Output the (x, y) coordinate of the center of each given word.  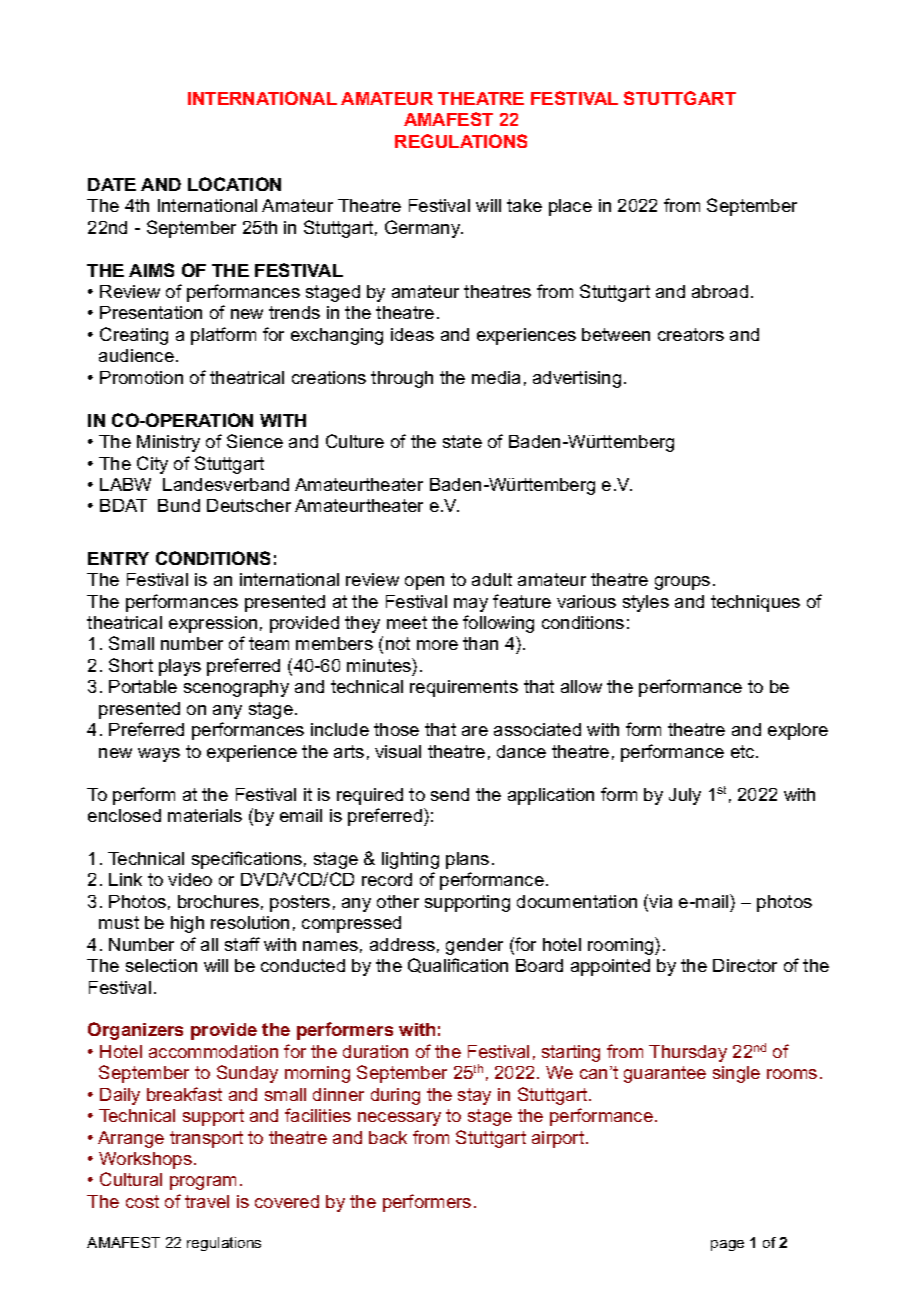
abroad (720, 291)
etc (744, 751)
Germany (424, 229)
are (475, 731)
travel (207, 1201)
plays (180, 667)
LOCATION (234, 184)
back (388, 1137)
